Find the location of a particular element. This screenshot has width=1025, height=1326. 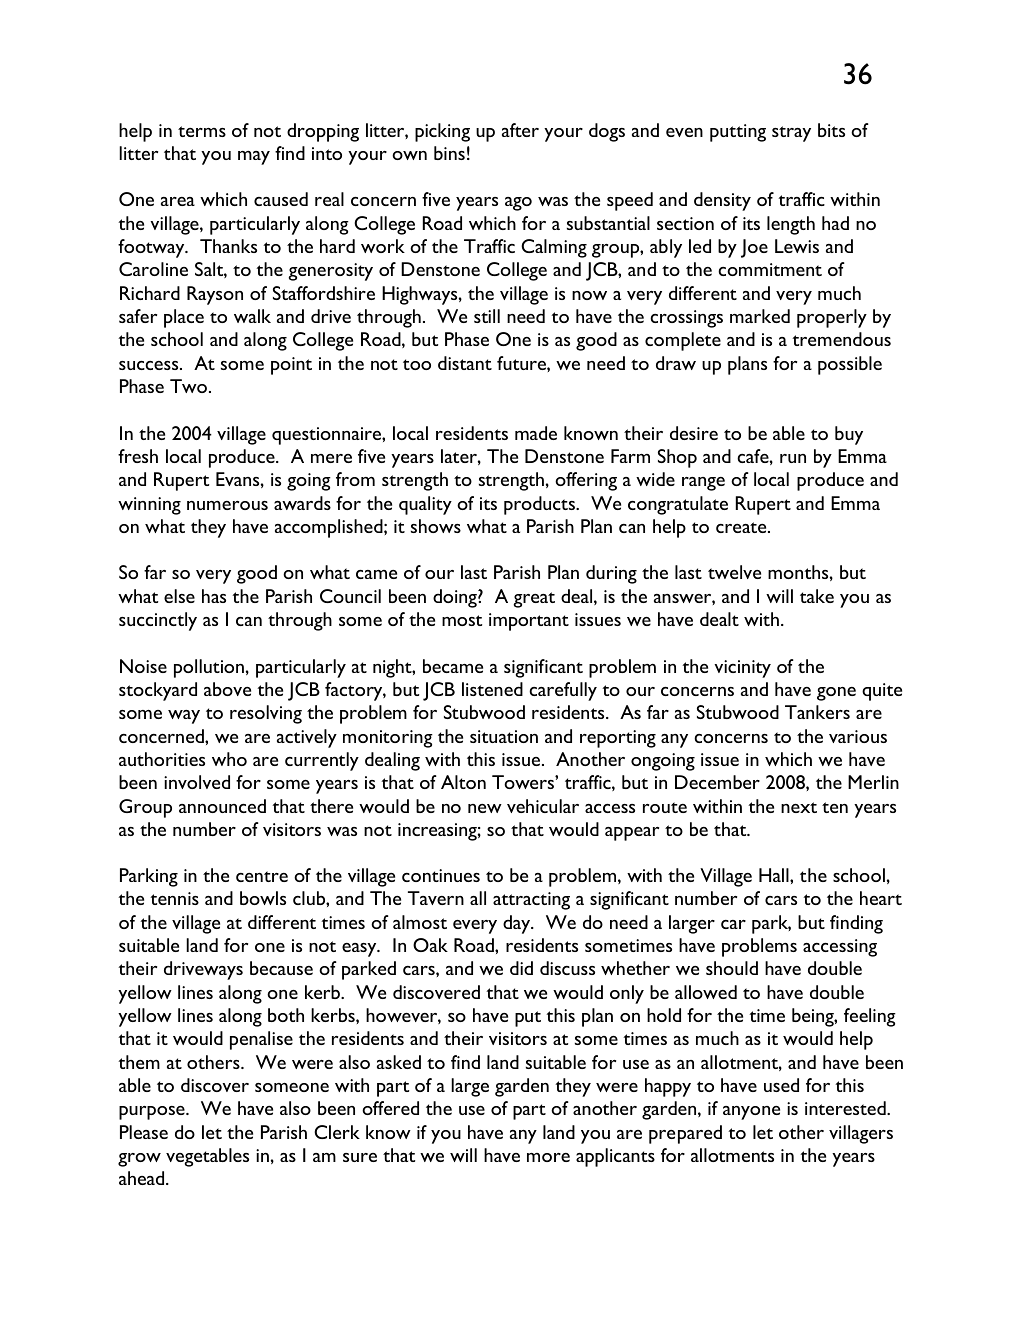

anyone is located at coordinates (751, 1113).
